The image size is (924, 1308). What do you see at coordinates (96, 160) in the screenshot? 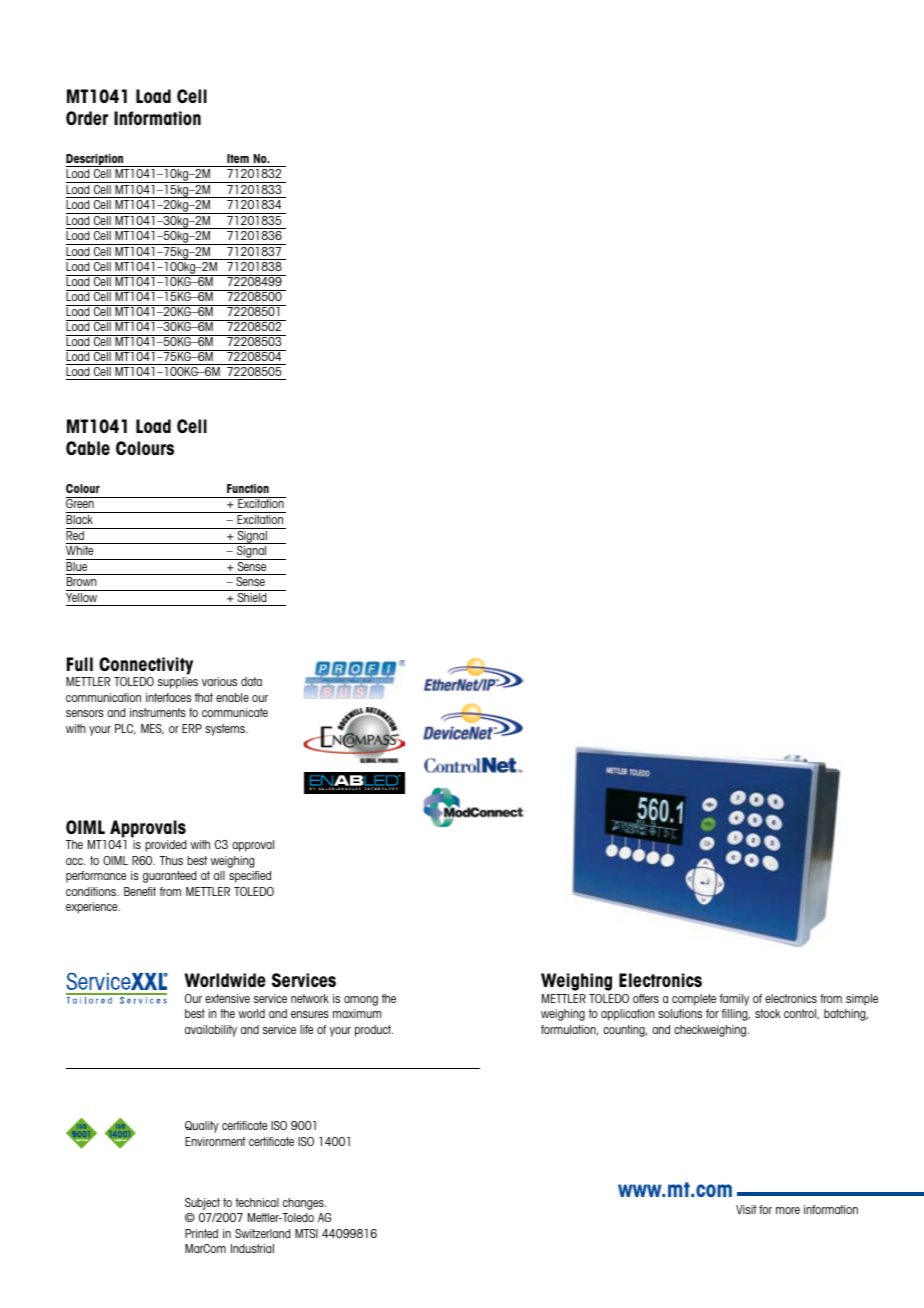
I see `Description` at bounding box center [96, 160].
